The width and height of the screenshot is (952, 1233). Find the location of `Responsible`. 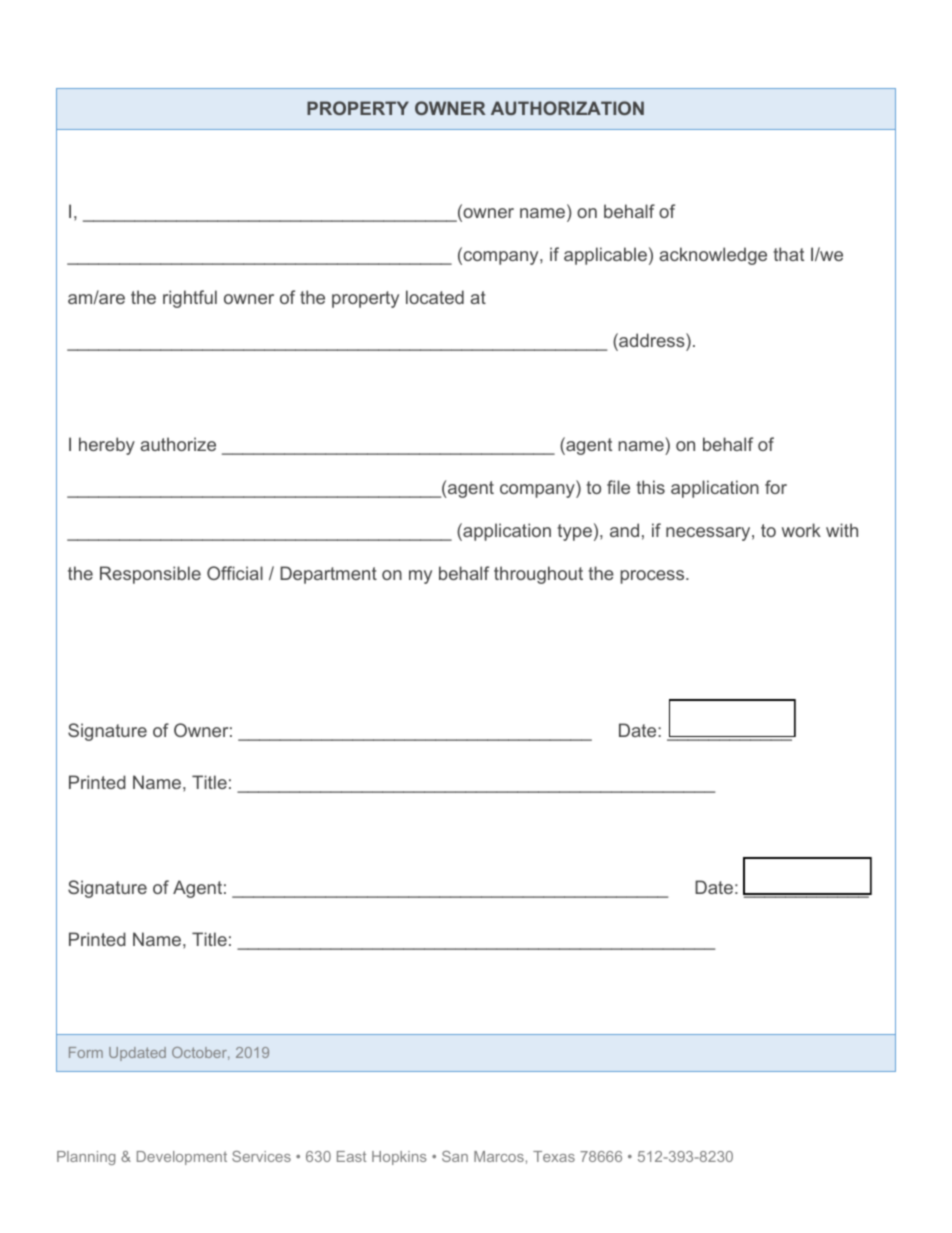

Responsible is located at coordinates (150, 575).
